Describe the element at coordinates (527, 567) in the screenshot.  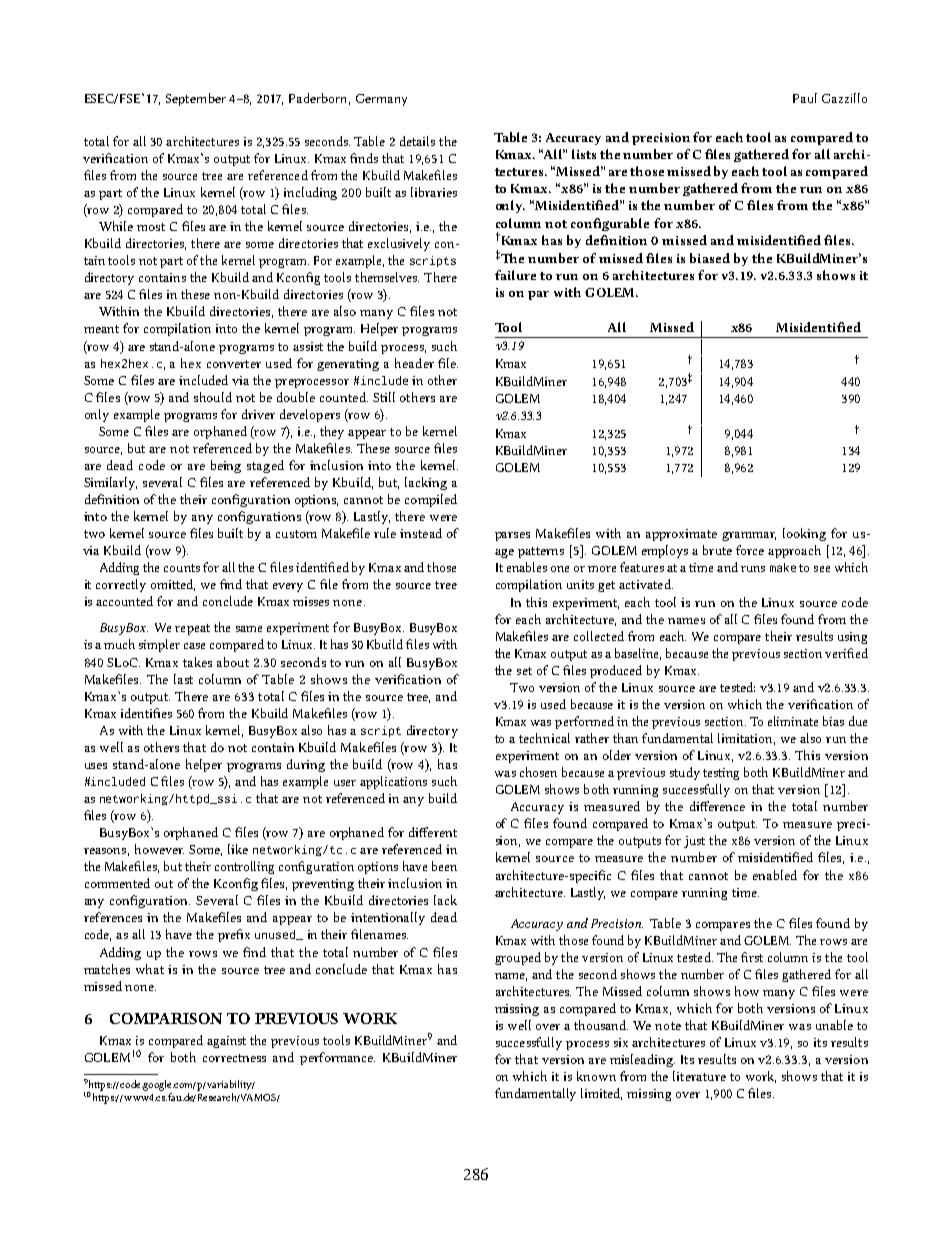
I see `enables` at that location.
